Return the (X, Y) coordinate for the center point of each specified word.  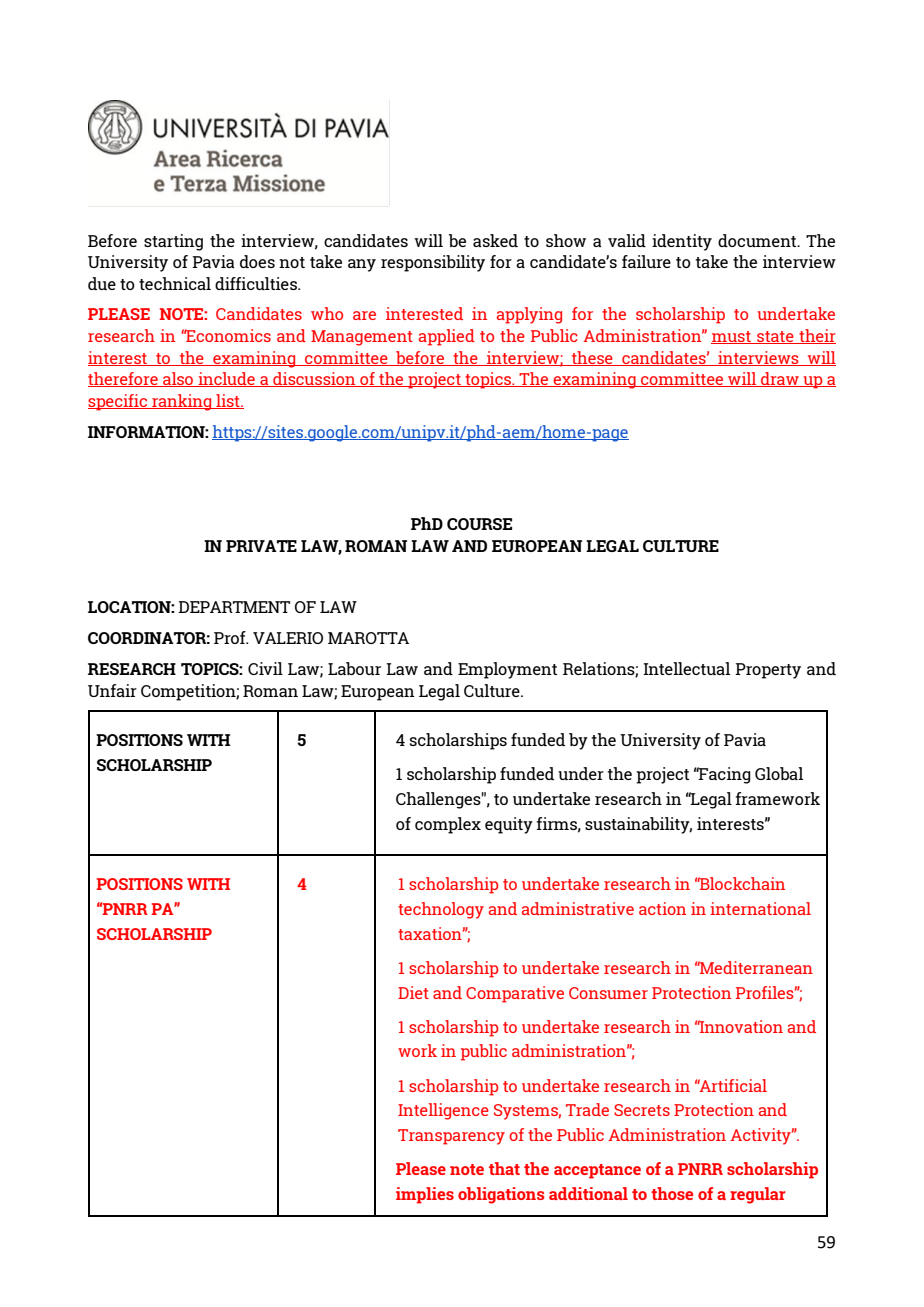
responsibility (433, 263)
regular (758, 1195)
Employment (508, 670)
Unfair (112, 690)
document (758, 240)
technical (175, 283)
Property (768, 671)
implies (425, 1195)
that (504, 1168)
